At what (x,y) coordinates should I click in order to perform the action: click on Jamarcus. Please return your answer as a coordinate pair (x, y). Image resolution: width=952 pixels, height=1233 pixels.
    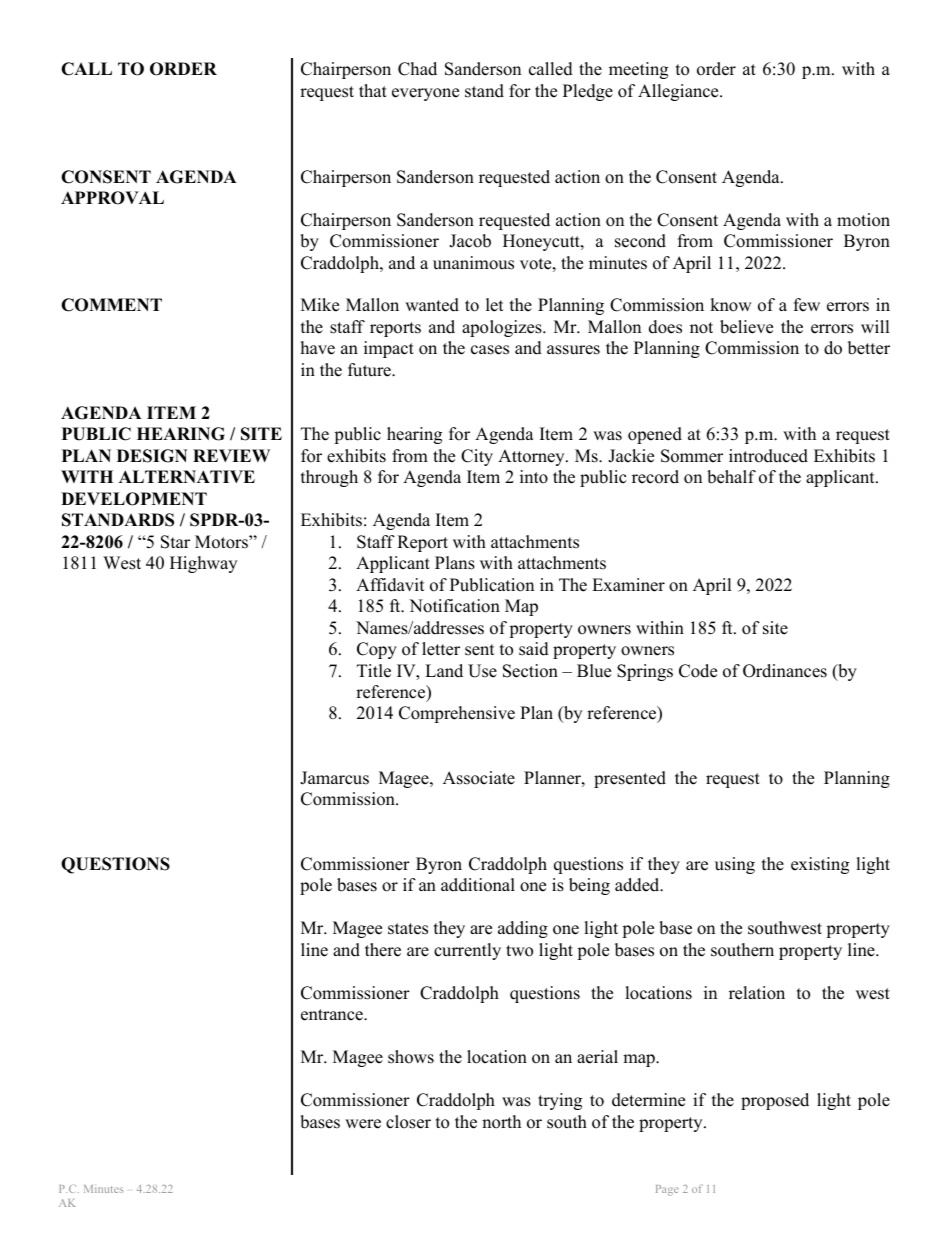
    Looking at the image, I should click on (334, 778).
